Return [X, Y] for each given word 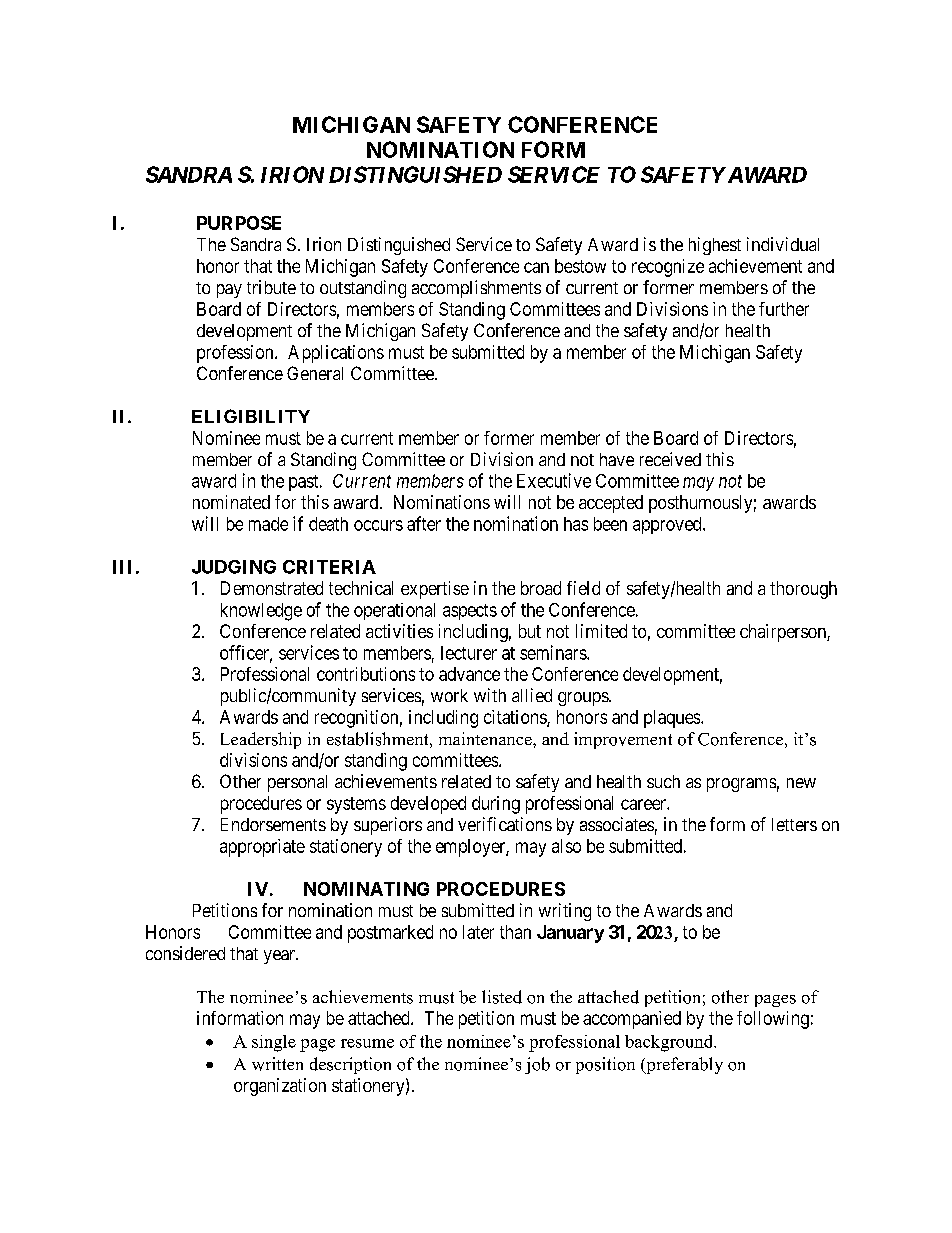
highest [715, 246]
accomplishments [476, 289]
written [277, 1064]
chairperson [784, 633]
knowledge [261, 612]
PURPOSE [239, 223]
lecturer [469, 653]
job [537, 1065]
